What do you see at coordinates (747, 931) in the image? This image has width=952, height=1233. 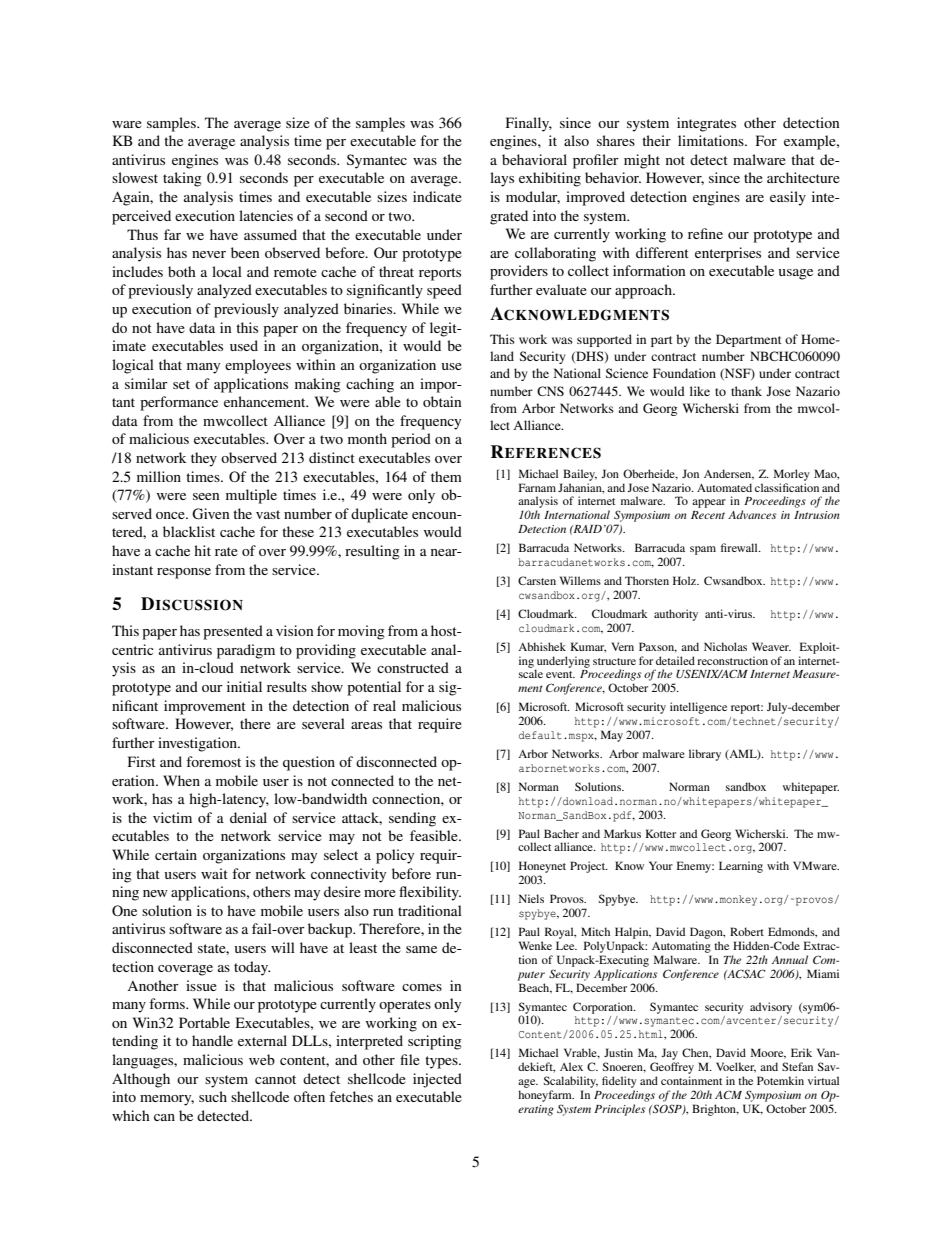 I see `Robert` at bounding box center [747, 931].
